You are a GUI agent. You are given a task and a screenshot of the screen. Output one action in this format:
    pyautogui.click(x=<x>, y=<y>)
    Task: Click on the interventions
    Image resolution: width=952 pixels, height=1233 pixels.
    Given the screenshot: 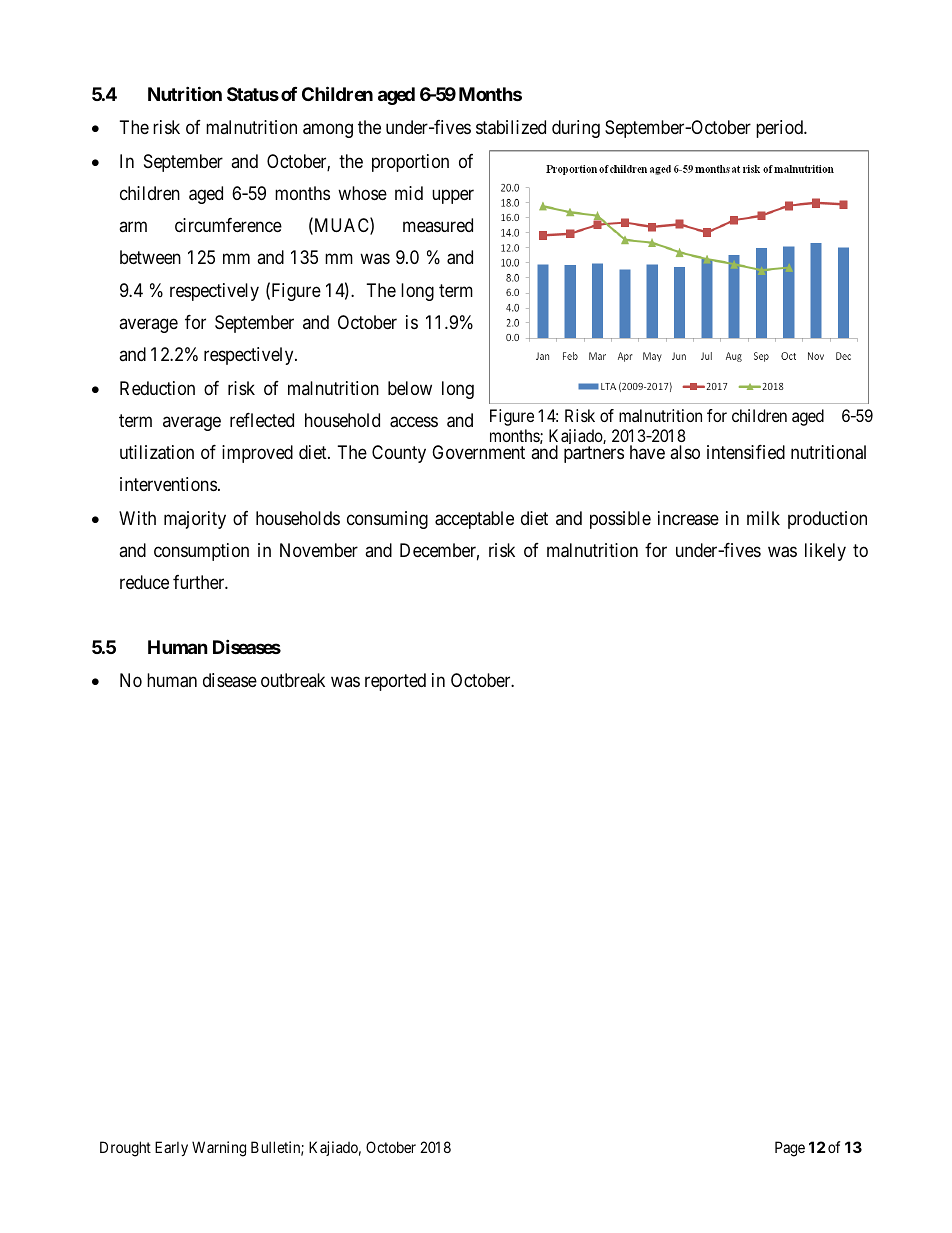 What is the action you would take?
    pyautogui.click(x=168, y=484)
